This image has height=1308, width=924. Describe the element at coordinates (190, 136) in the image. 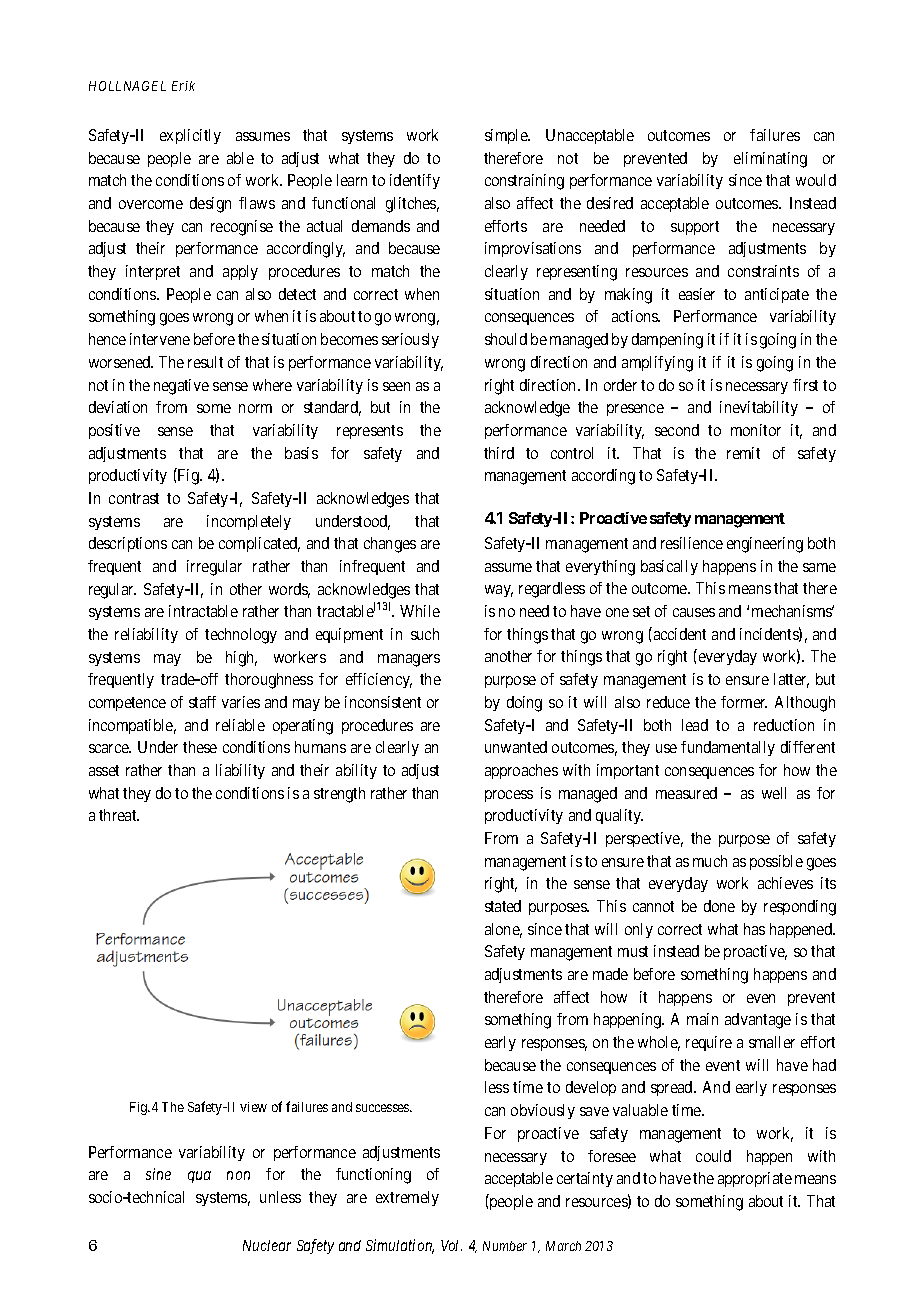

I see `explicitly` at that location.
